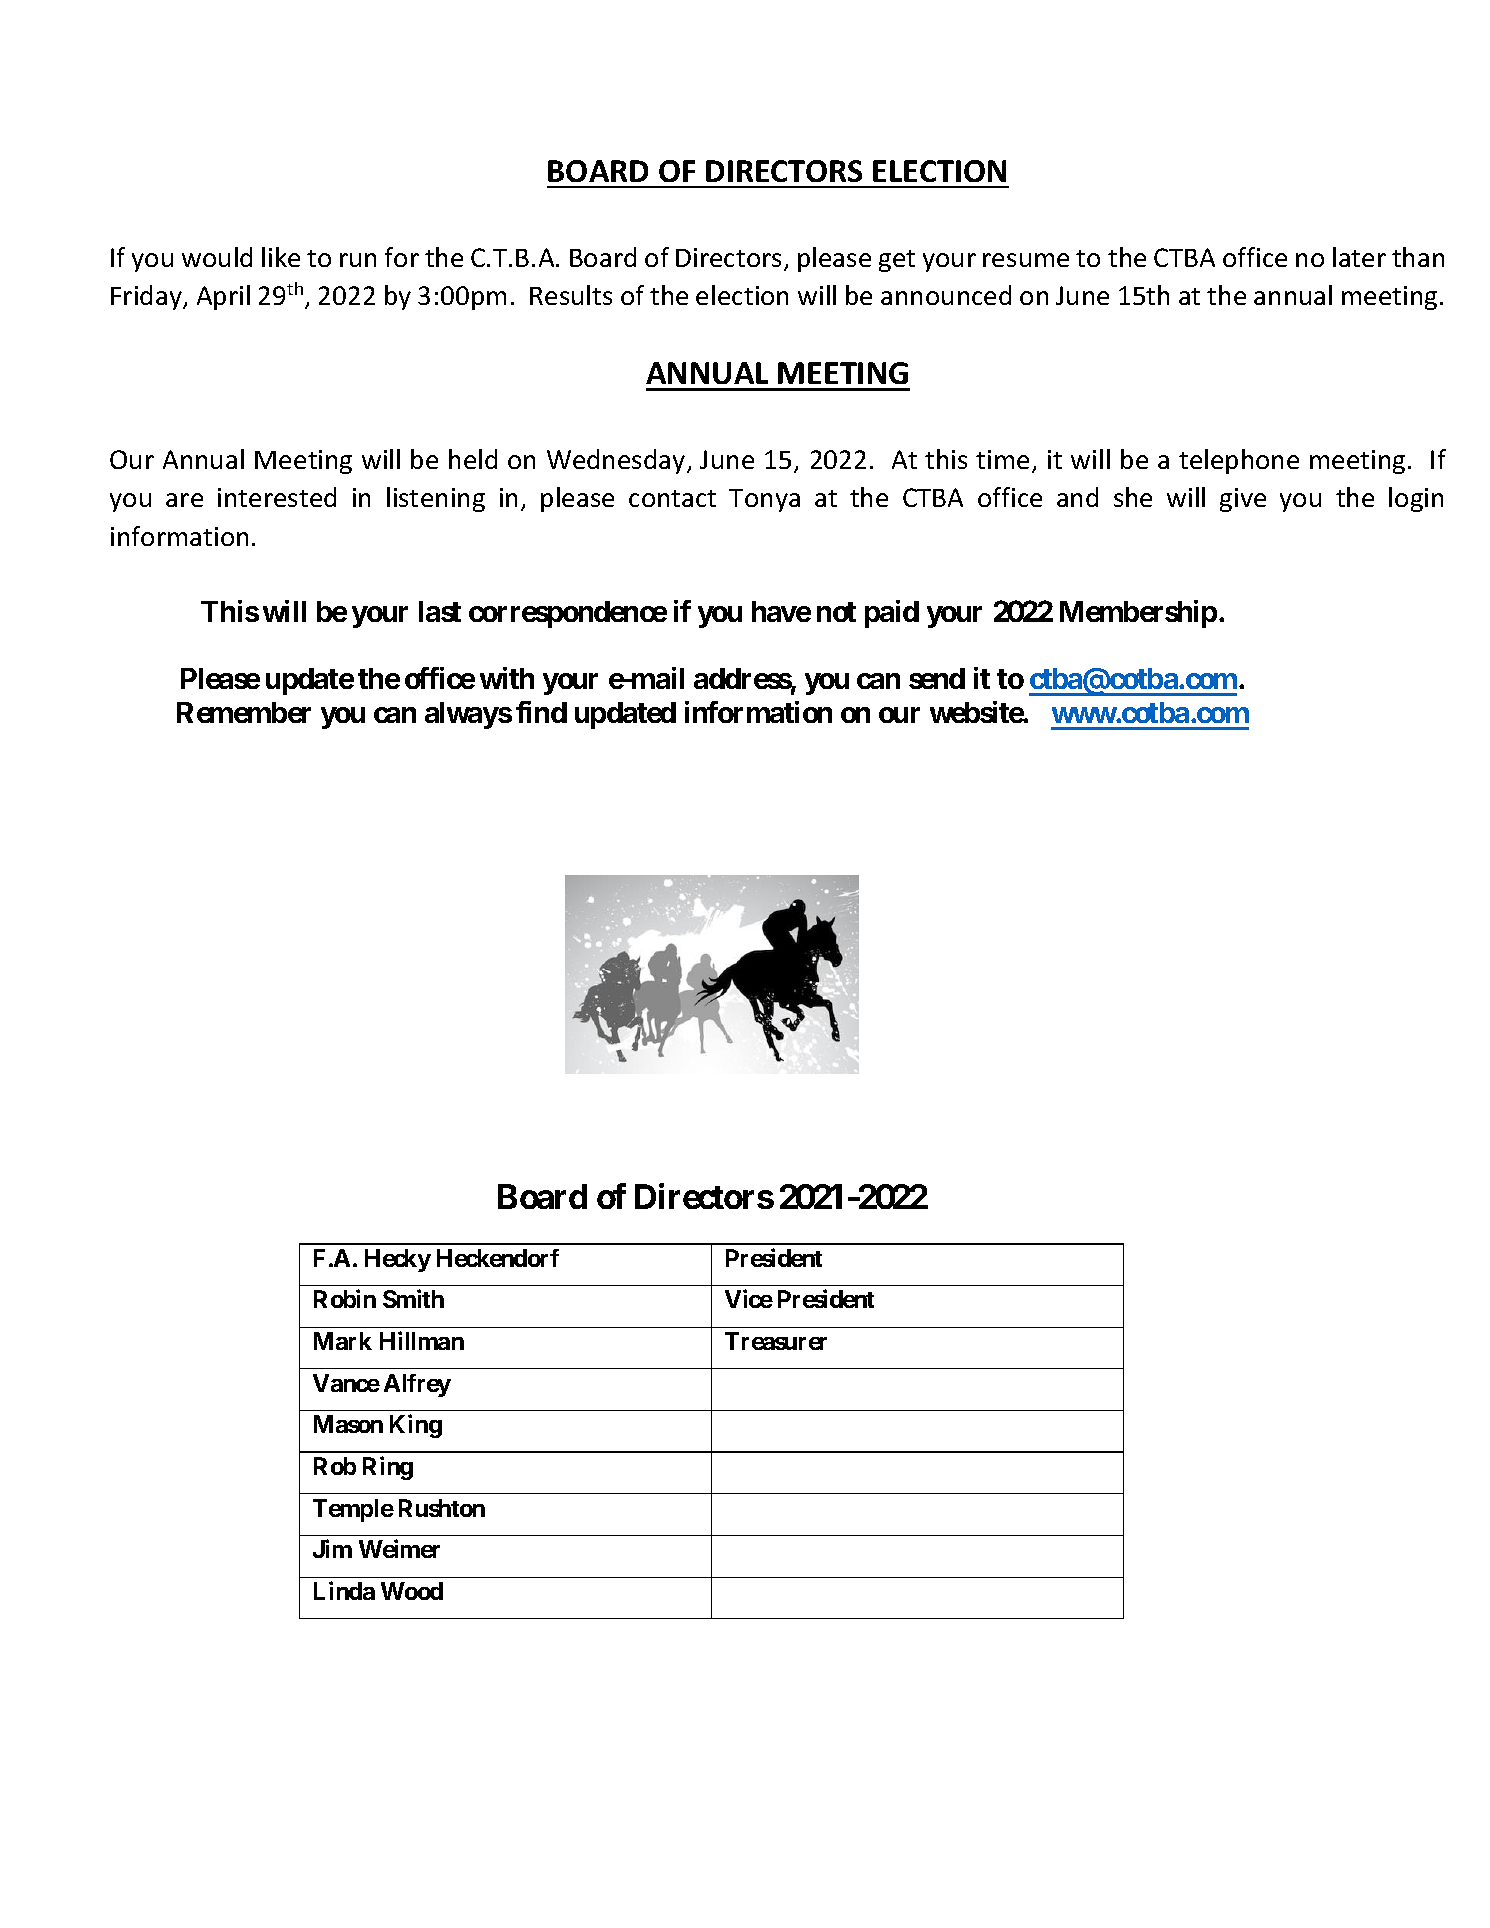  I want to click on Mark, so click(343, 1341).
